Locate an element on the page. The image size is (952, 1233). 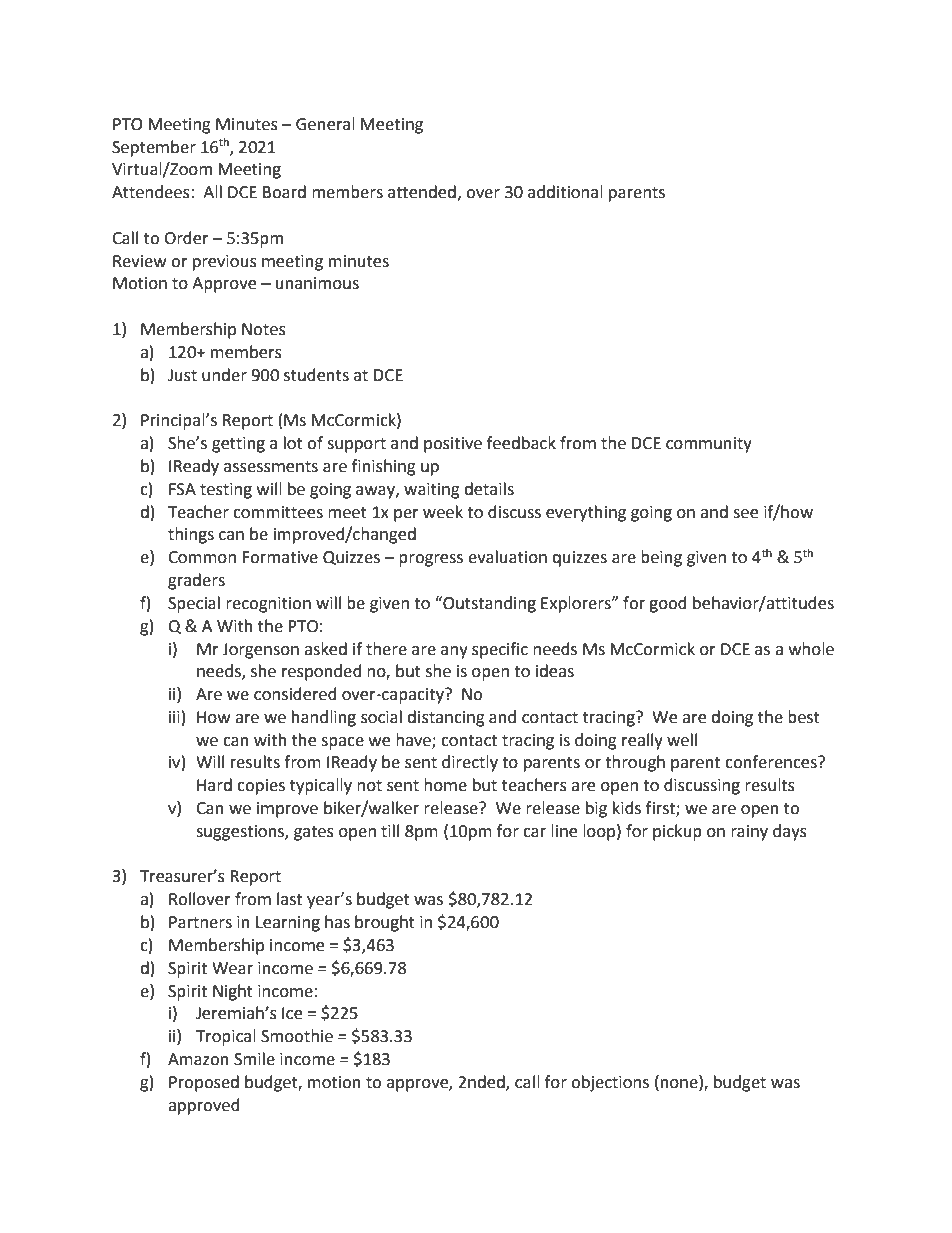
positive is located at coordinates (453, 445).
